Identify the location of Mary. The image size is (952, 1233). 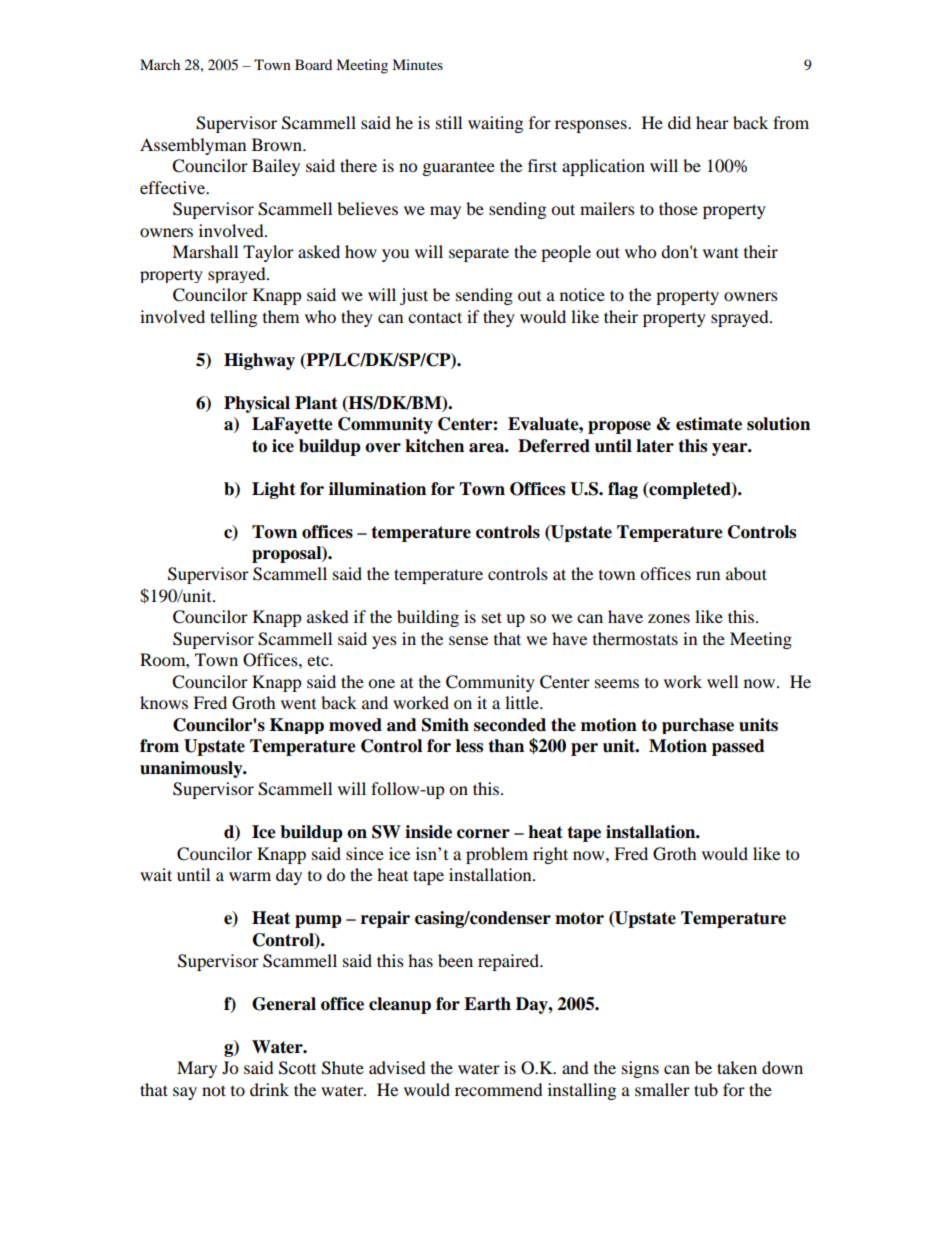
(197, 1069).
